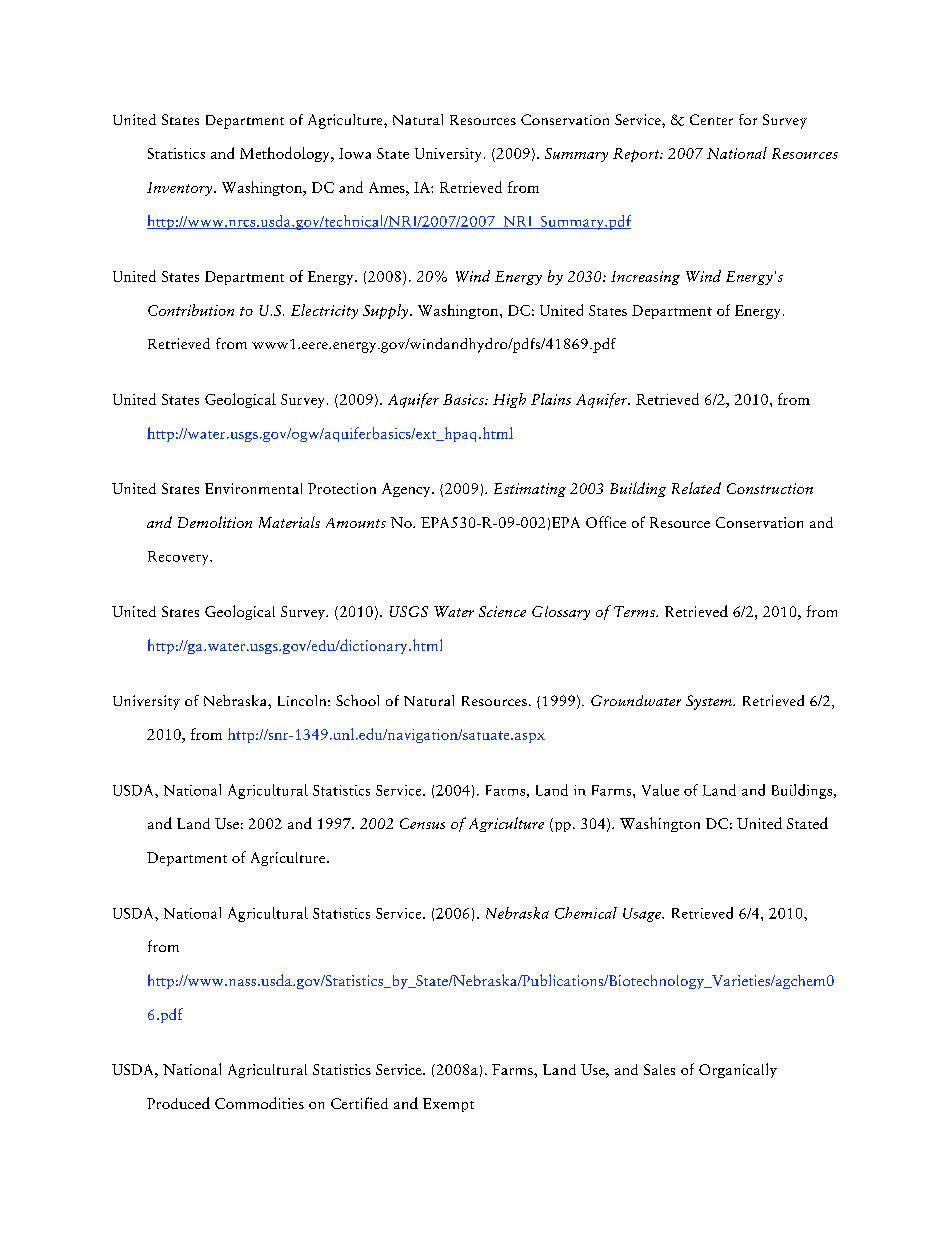 The height and width of the page is (1233, 952). What do you see at coordinates (711, 119) in the page?
I see `Center` at bounding box center [711, 119].
